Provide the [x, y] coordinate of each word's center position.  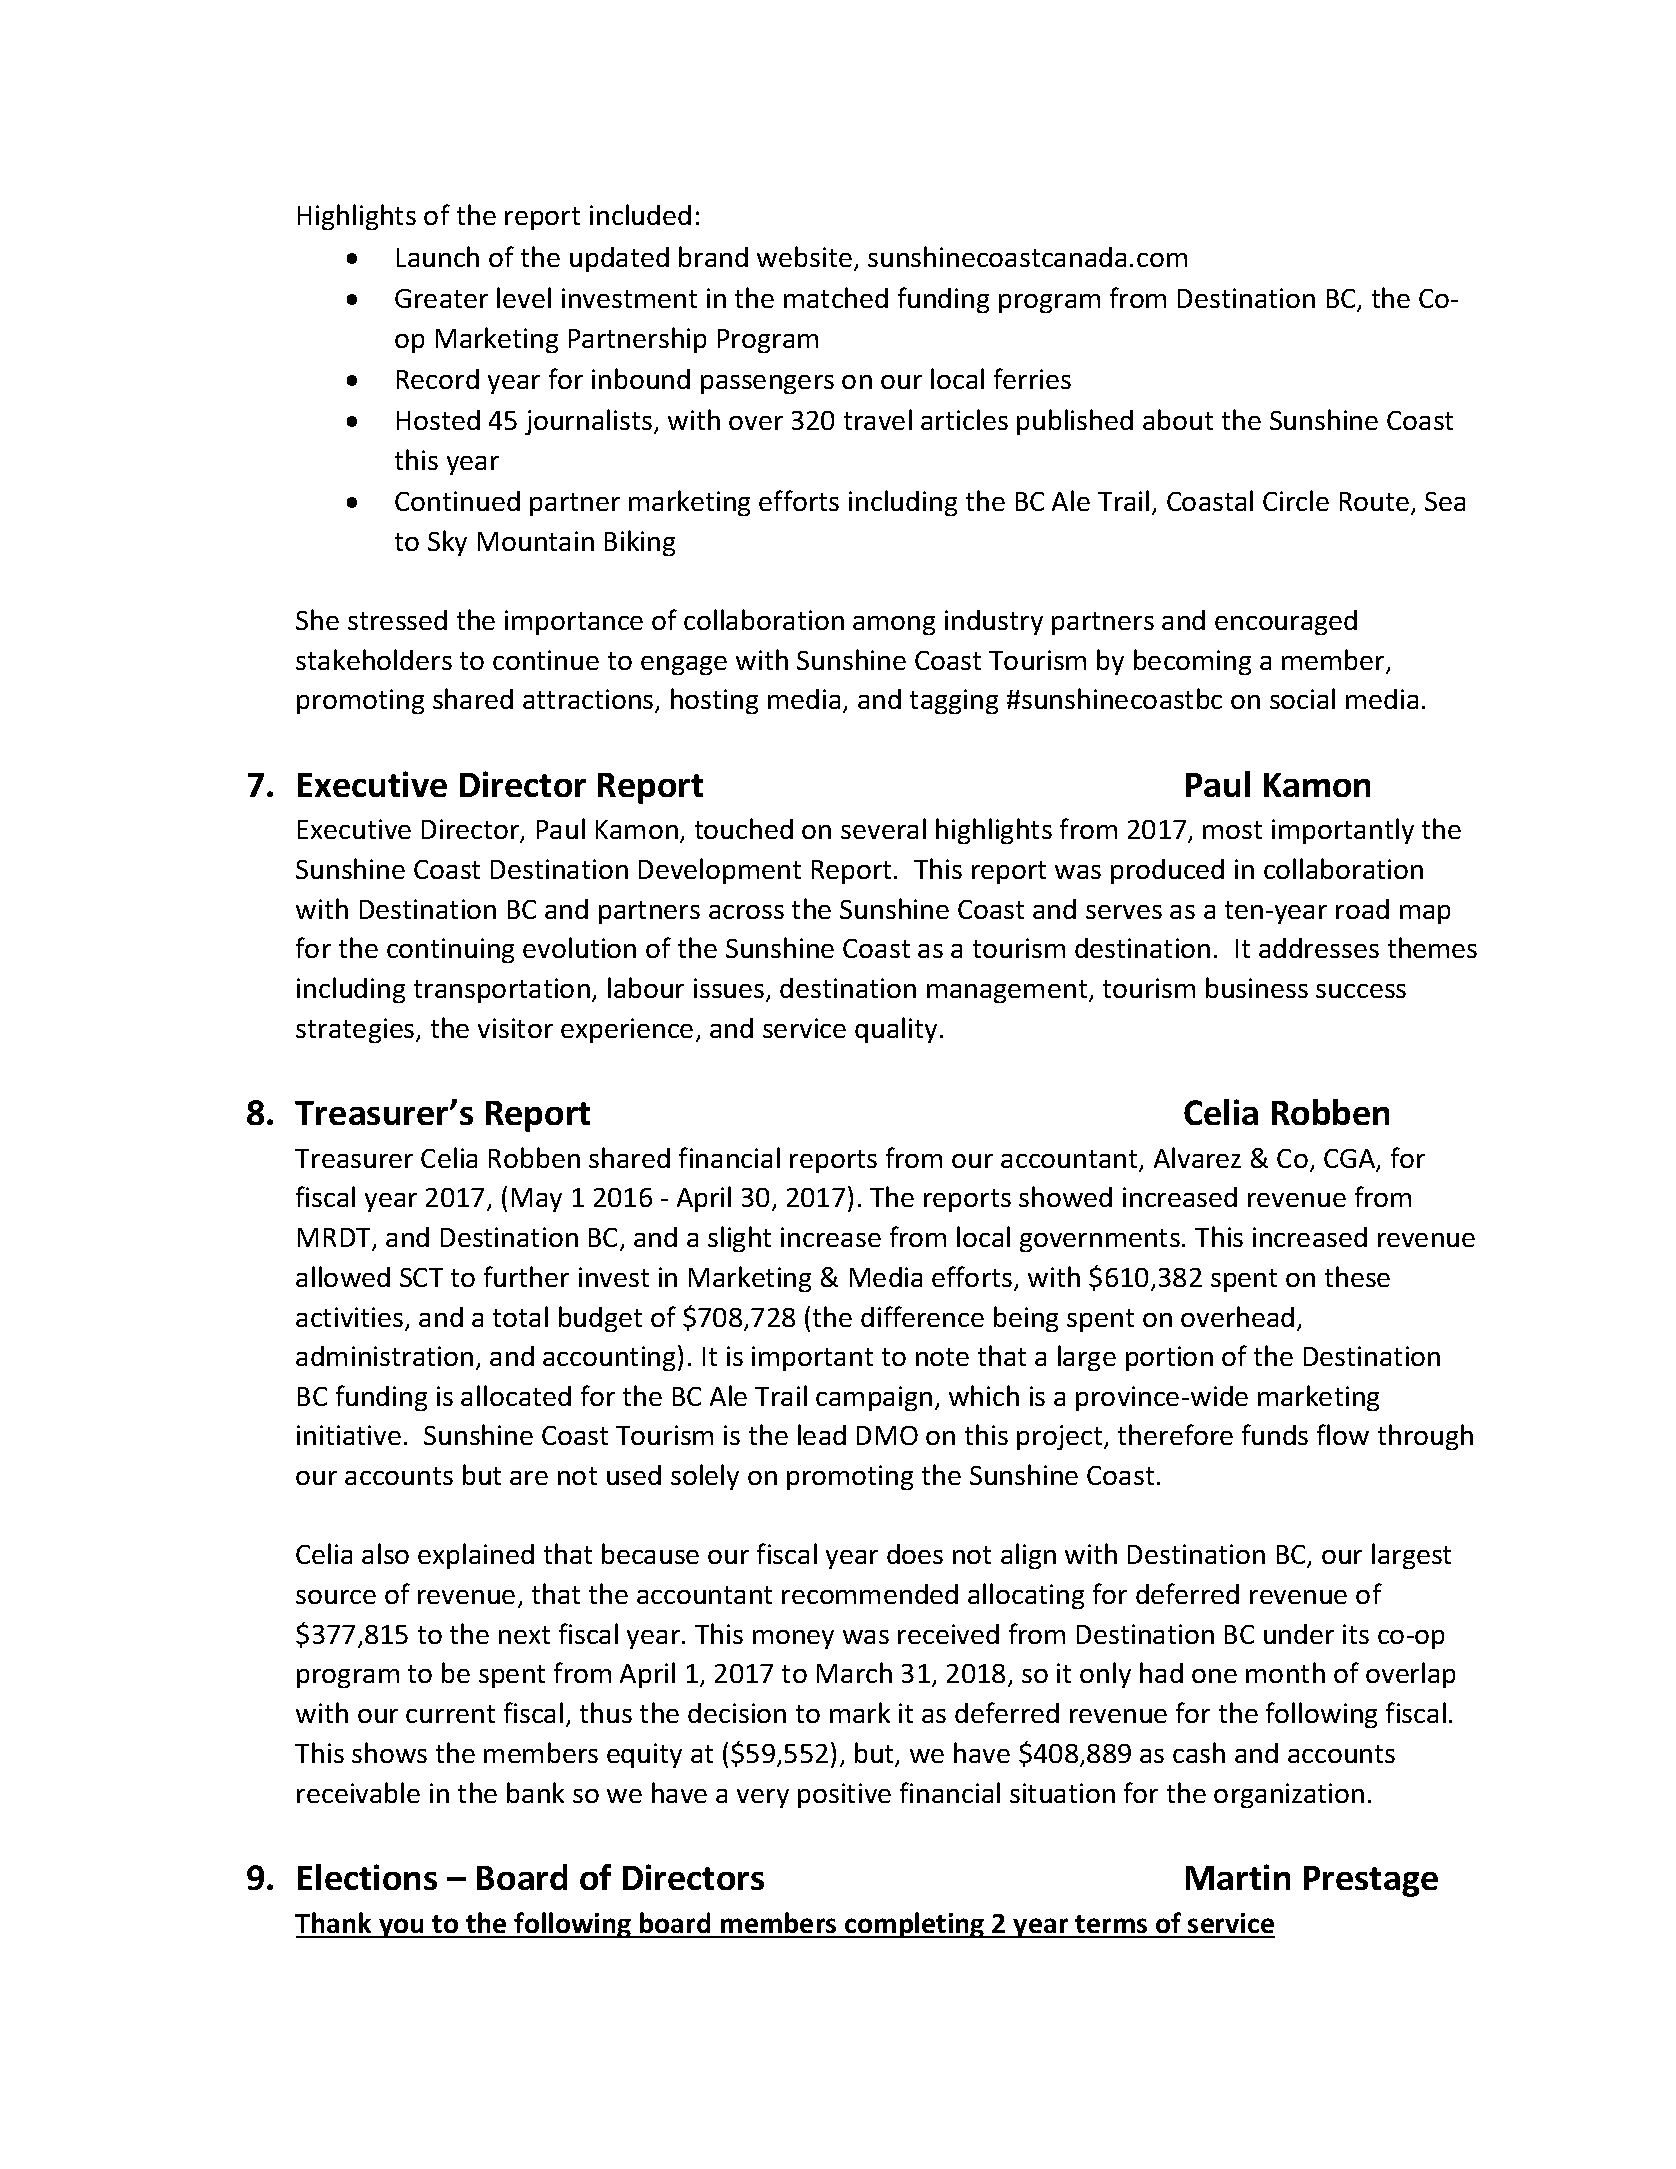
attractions [589, 701]
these [1357, 1276]
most [1232, 830]
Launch [438, 256]
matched [836, 297]
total [520, 1316]
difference [922, 1316]
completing [915, 1925]
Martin [1238, 1877]
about [1178, 419]
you [402, 1928]
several [883, 828]
